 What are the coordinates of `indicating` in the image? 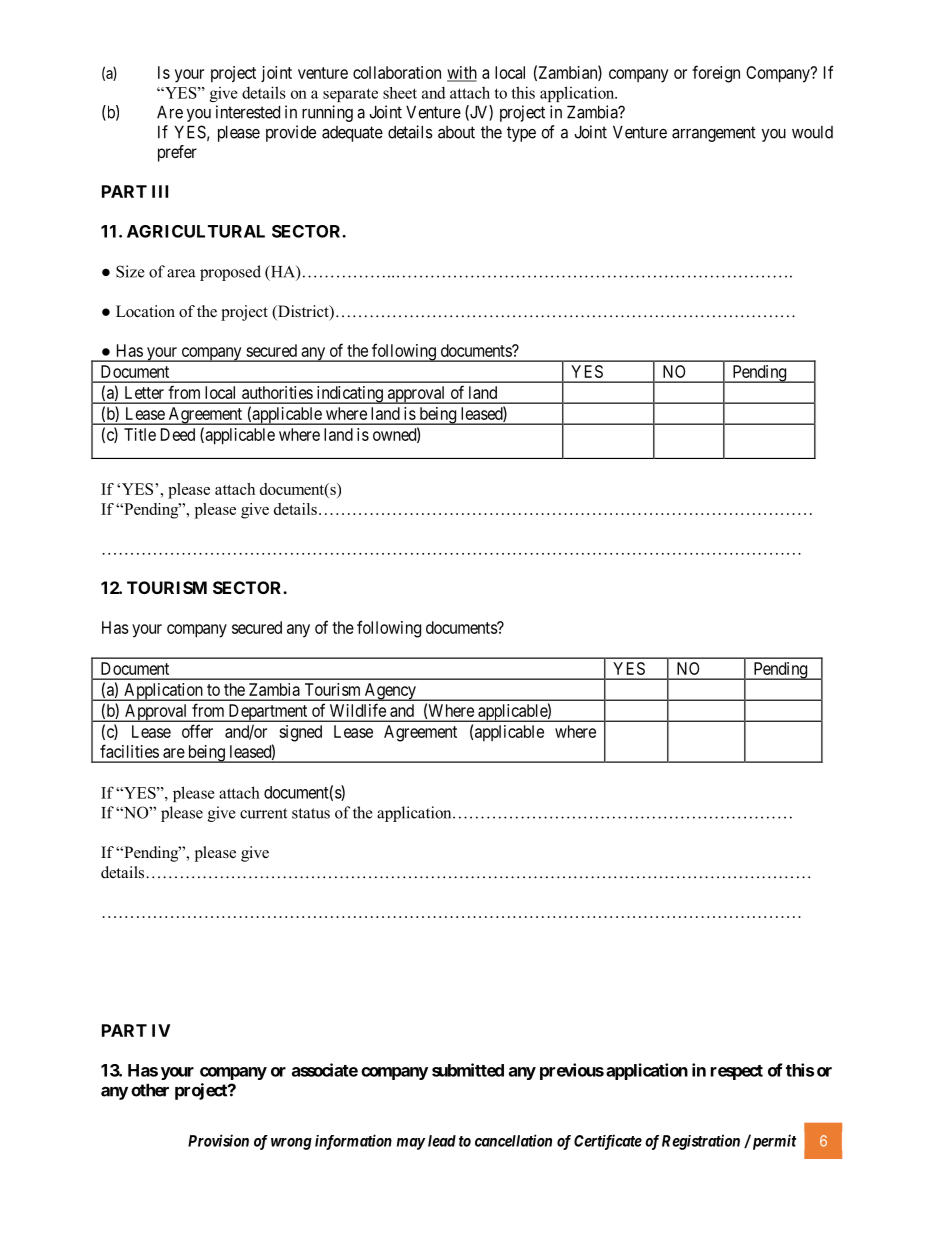 It's located at (349, 395).
